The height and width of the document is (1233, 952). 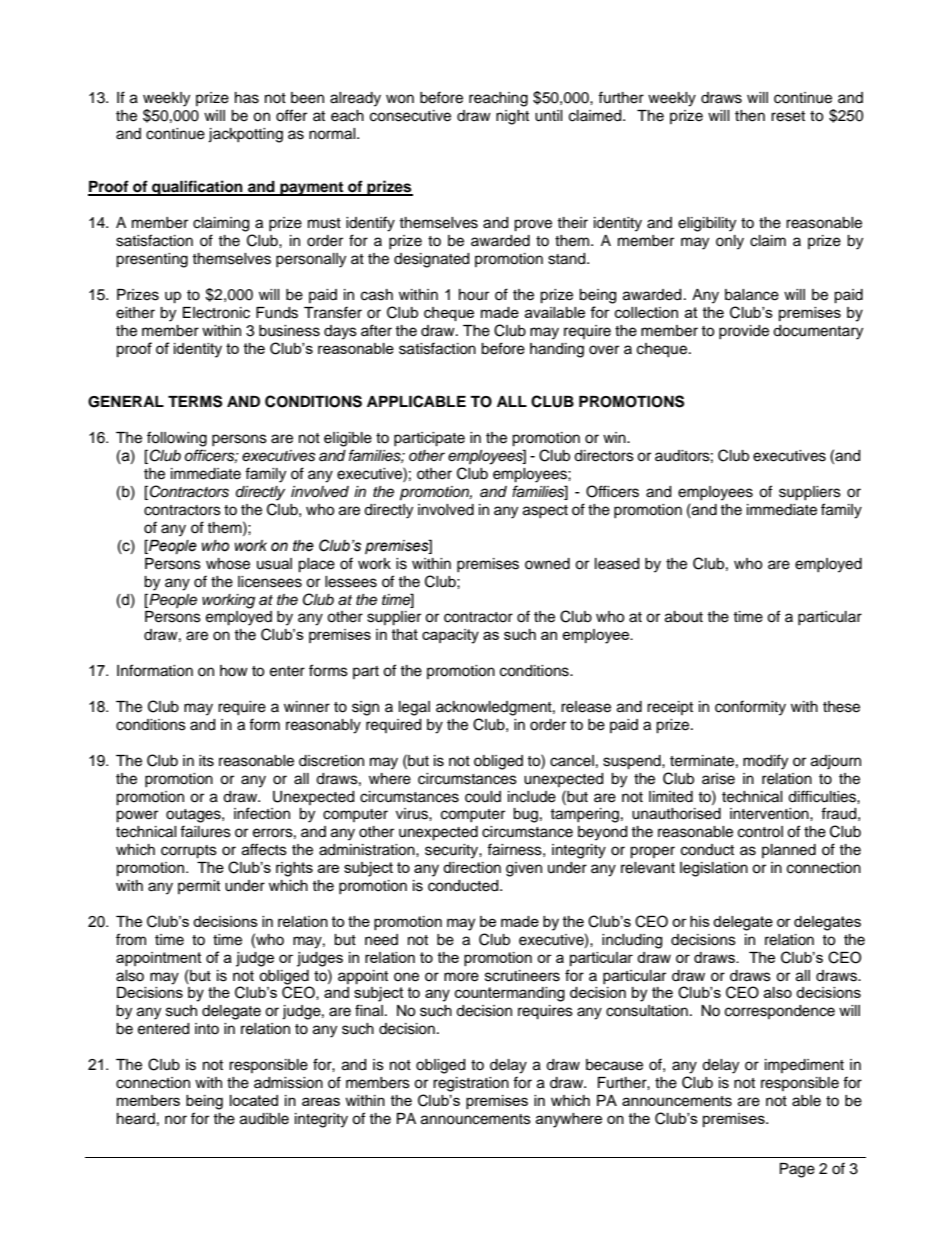 I want to click on registration, so click(x=471, y=1084).
